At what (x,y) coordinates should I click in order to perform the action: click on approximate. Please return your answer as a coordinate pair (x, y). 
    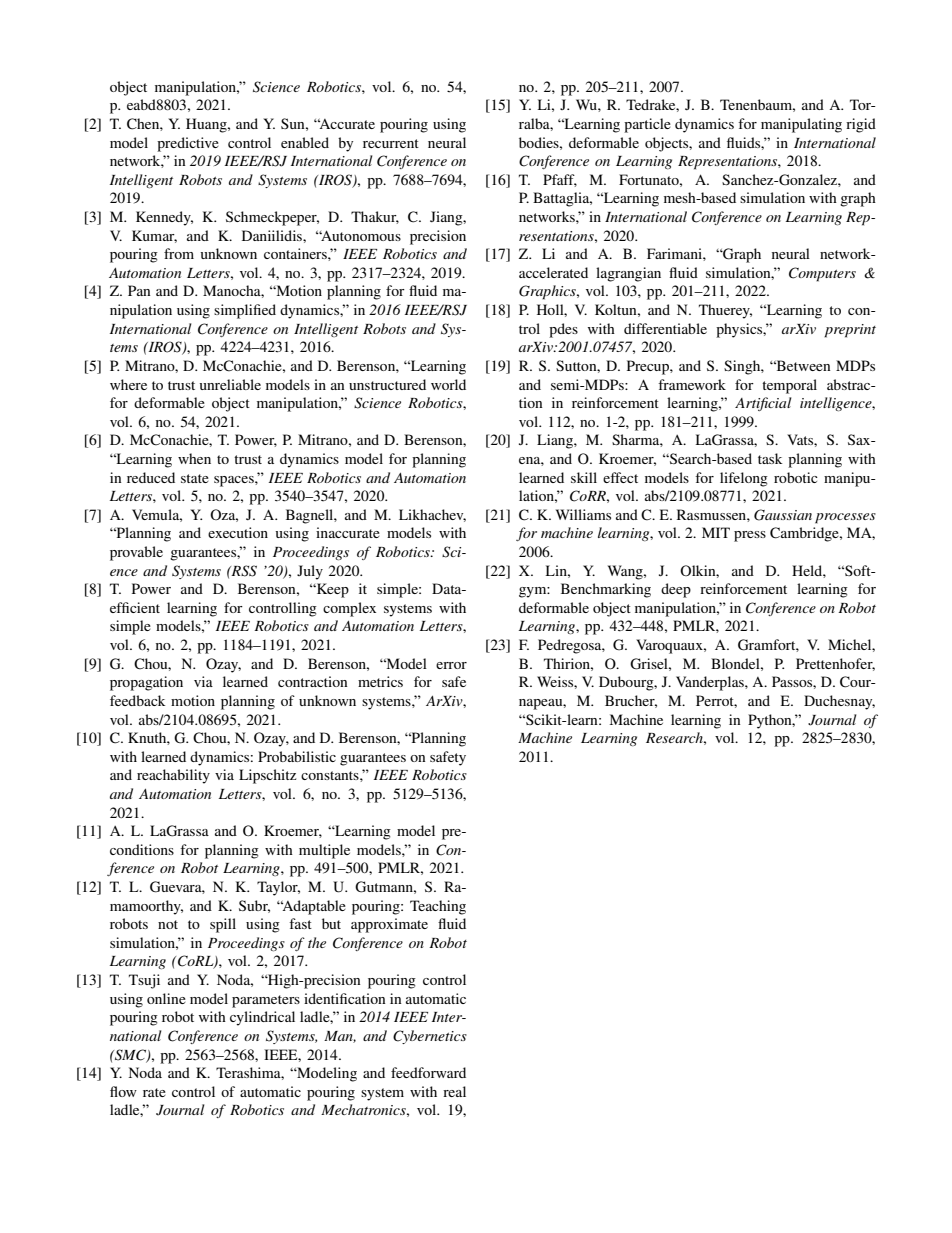
    Looking at the image, I should click on (389, 925).
